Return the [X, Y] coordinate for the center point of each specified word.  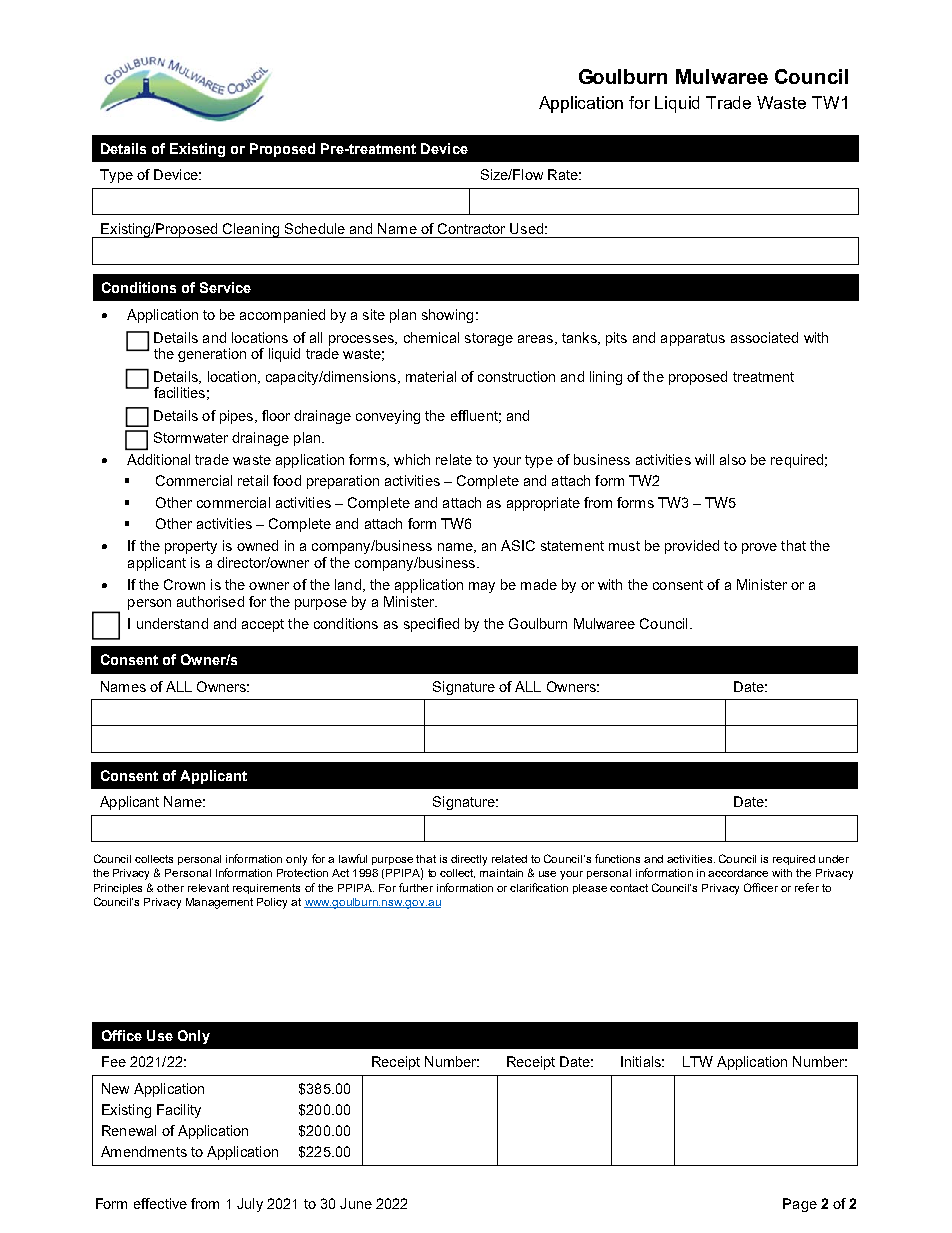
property [191, 547]
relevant [208, 888]
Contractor [471, 228]
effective [160, 1203]
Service [225, 287]
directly [469, 860]
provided [692, 547]
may [482, 587]
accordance [738, 873]
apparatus [693, 339]
